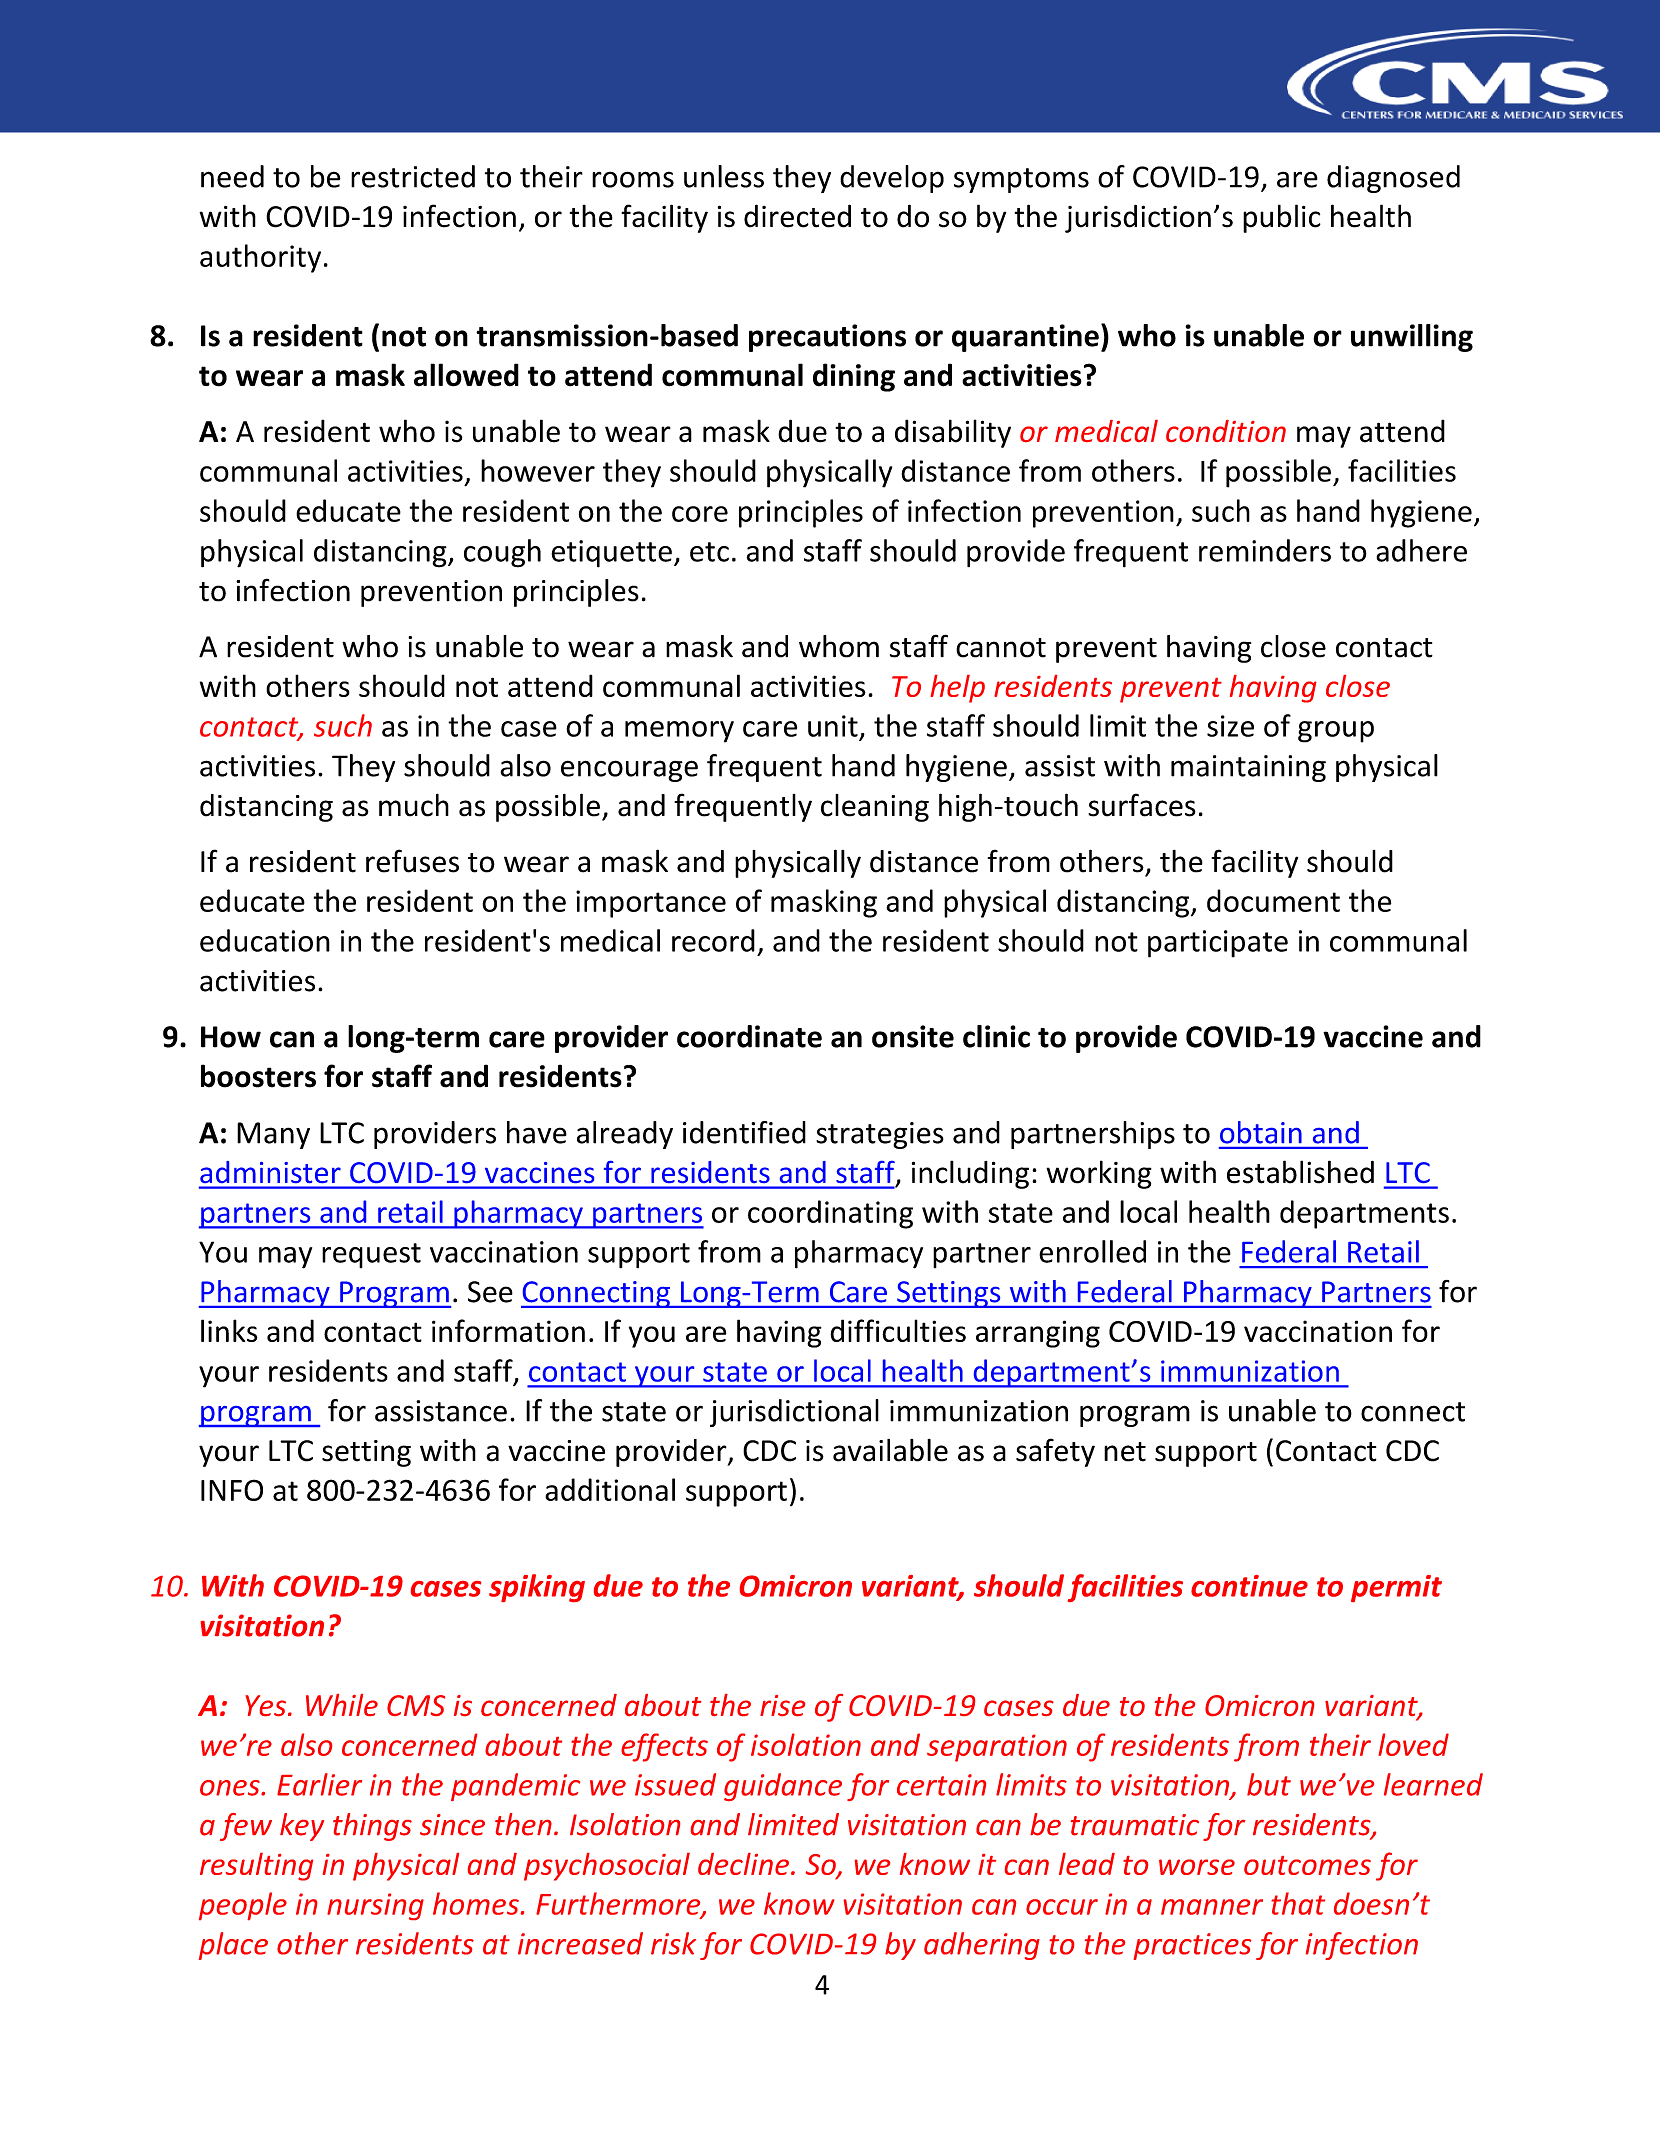 The height and width of the screenshot is (2149, 1660). What do you see at coordinates (745, 1864) in the screenshot?
I see `decline` at bounding box center [745, 1864].
